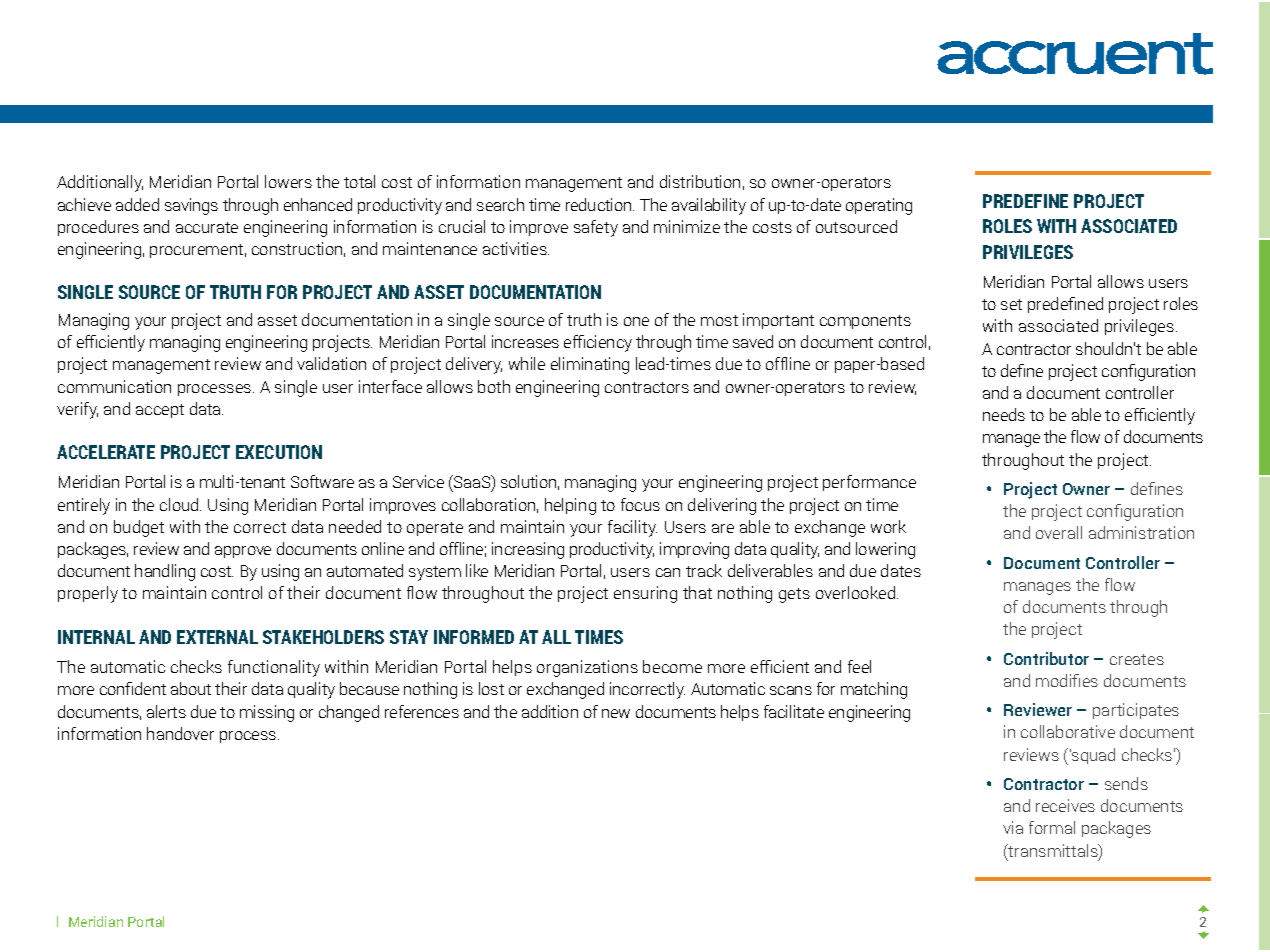  Describe the element at coordinates (598, 343) in the screenshot. I see `efficiency` at that location.
